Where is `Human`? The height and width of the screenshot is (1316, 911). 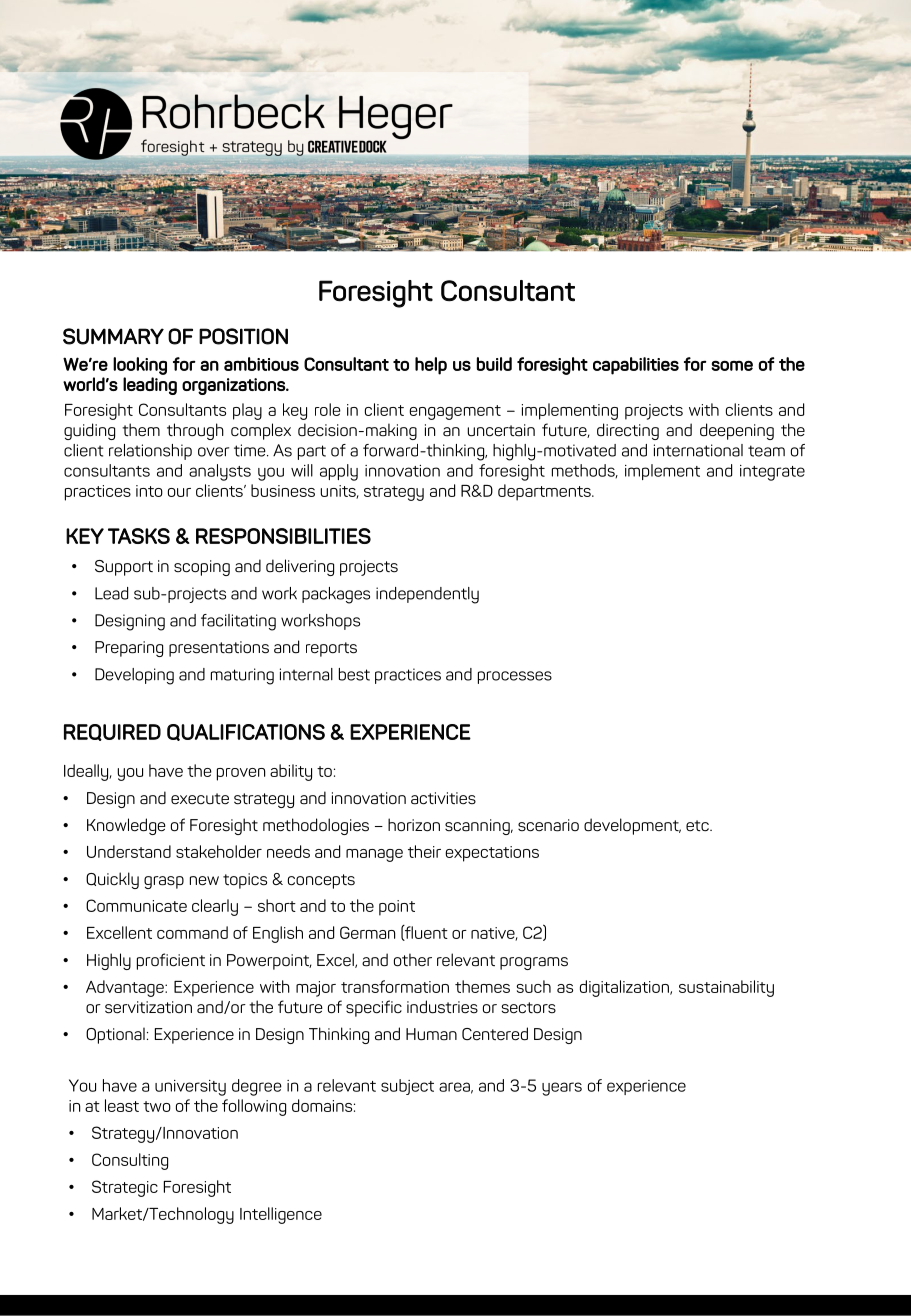 Human is located at coordinates (431, 1034).
